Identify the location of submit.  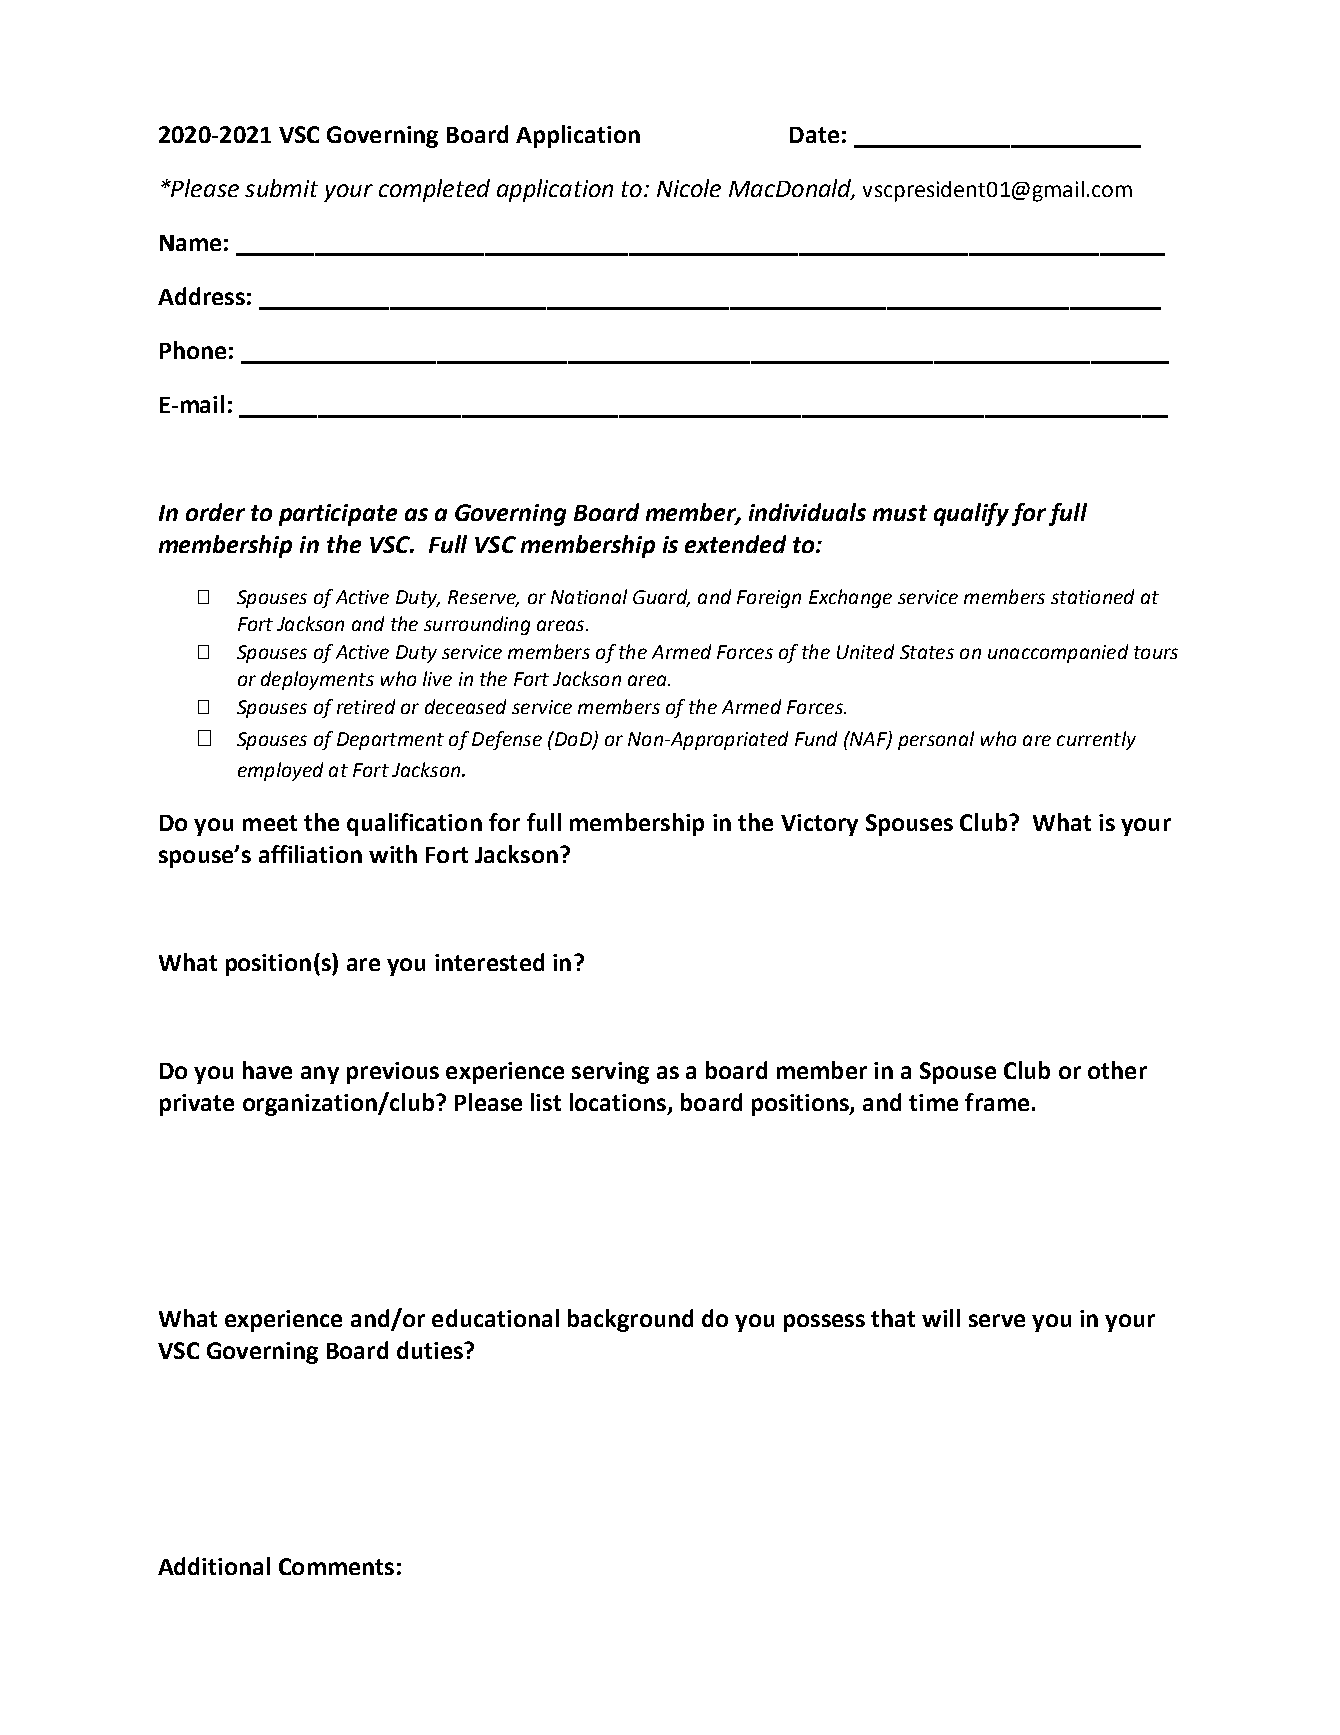
(281, 188).
